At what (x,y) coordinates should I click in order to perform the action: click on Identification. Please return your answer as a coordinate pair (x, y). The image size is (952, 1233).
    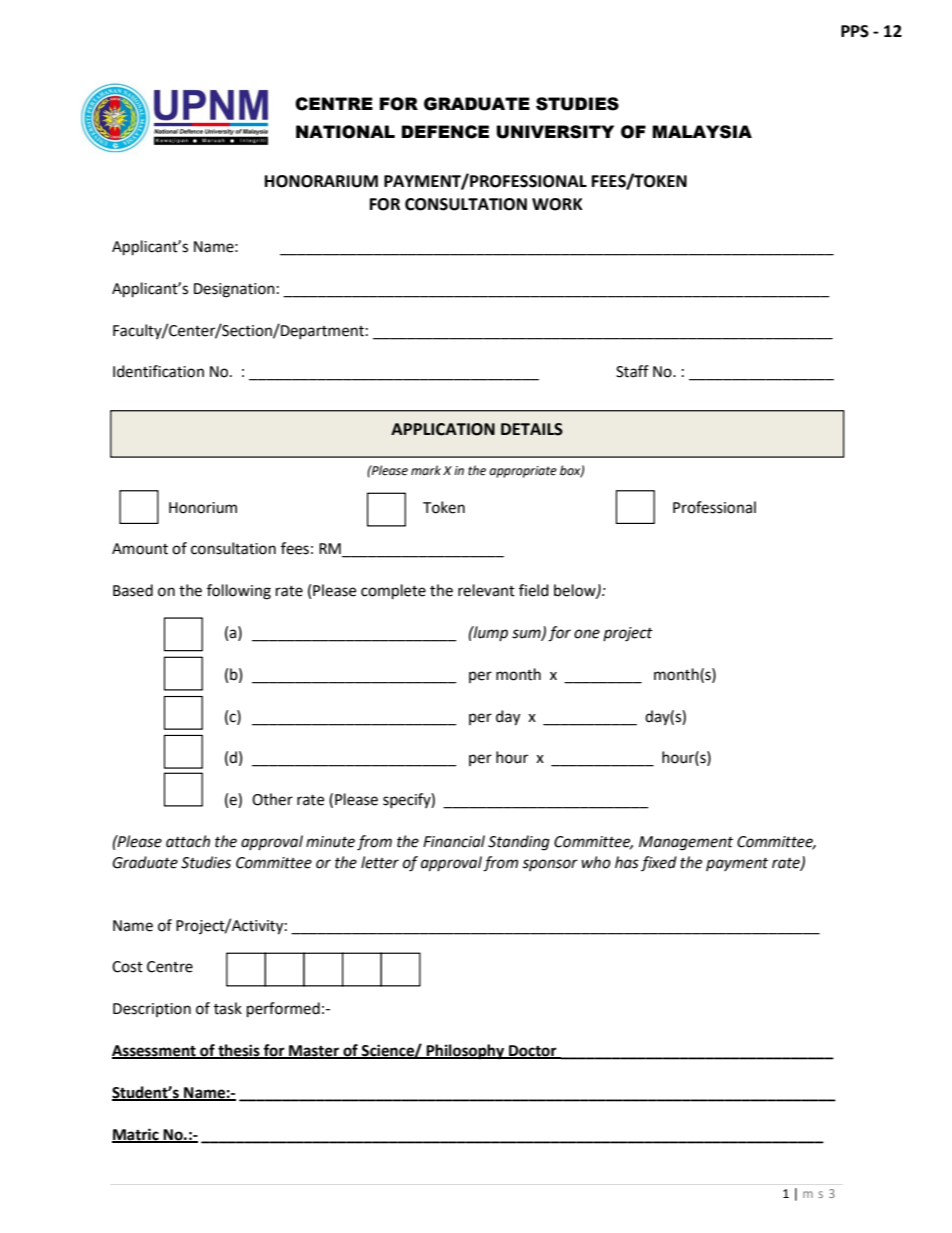
    Looking at the image, I should click on (158, 371).
